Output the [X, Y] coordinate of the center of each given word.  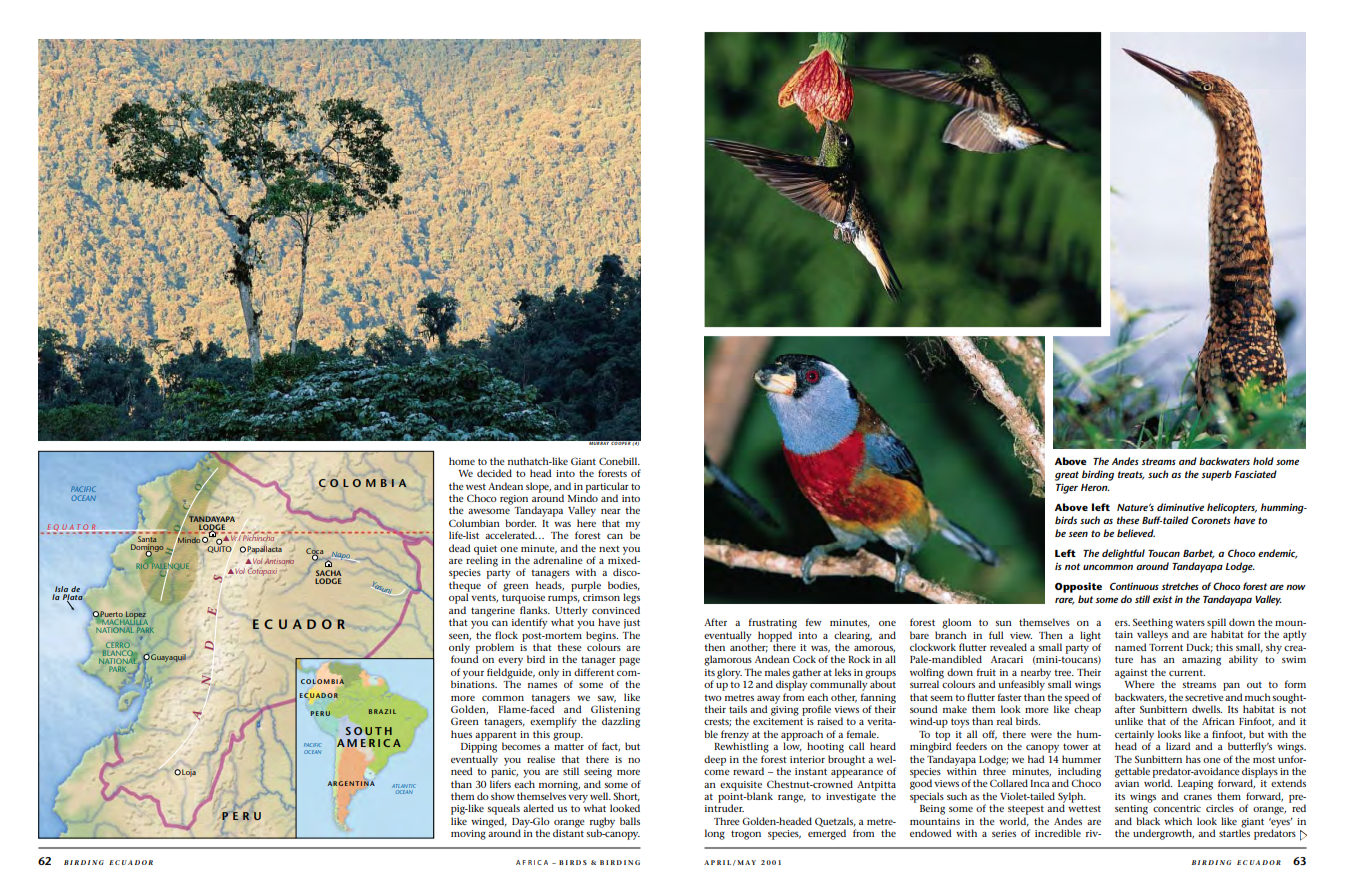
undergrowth [1163, 834]
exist [1162, 599]
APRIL [717, 862]
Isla [61, 590]
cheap [1087, 710]
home [462, 461]
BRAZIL [382, 711]
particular [607, 488]
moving [468, 835]
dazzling [621, 721]
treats [1131, 475]
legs [631, 598]
